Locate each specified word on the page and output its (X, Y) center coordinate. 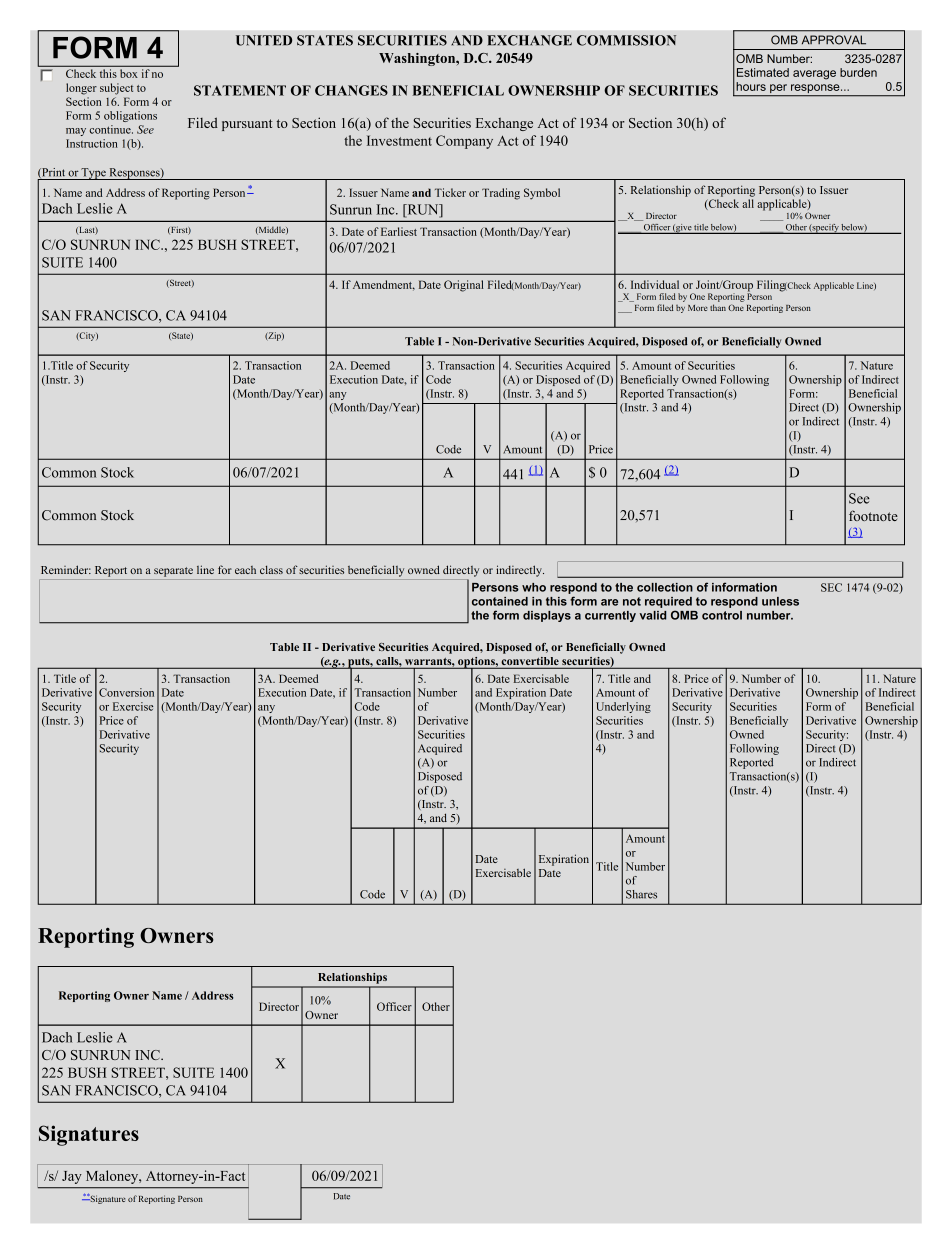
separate (173, 572)
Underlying (623, 707)
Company (464, 142)
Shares (641, 894)
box (128, 73)
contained (500, 601)
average (814, 75)
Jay (72, 1177)
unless (780, 601)
